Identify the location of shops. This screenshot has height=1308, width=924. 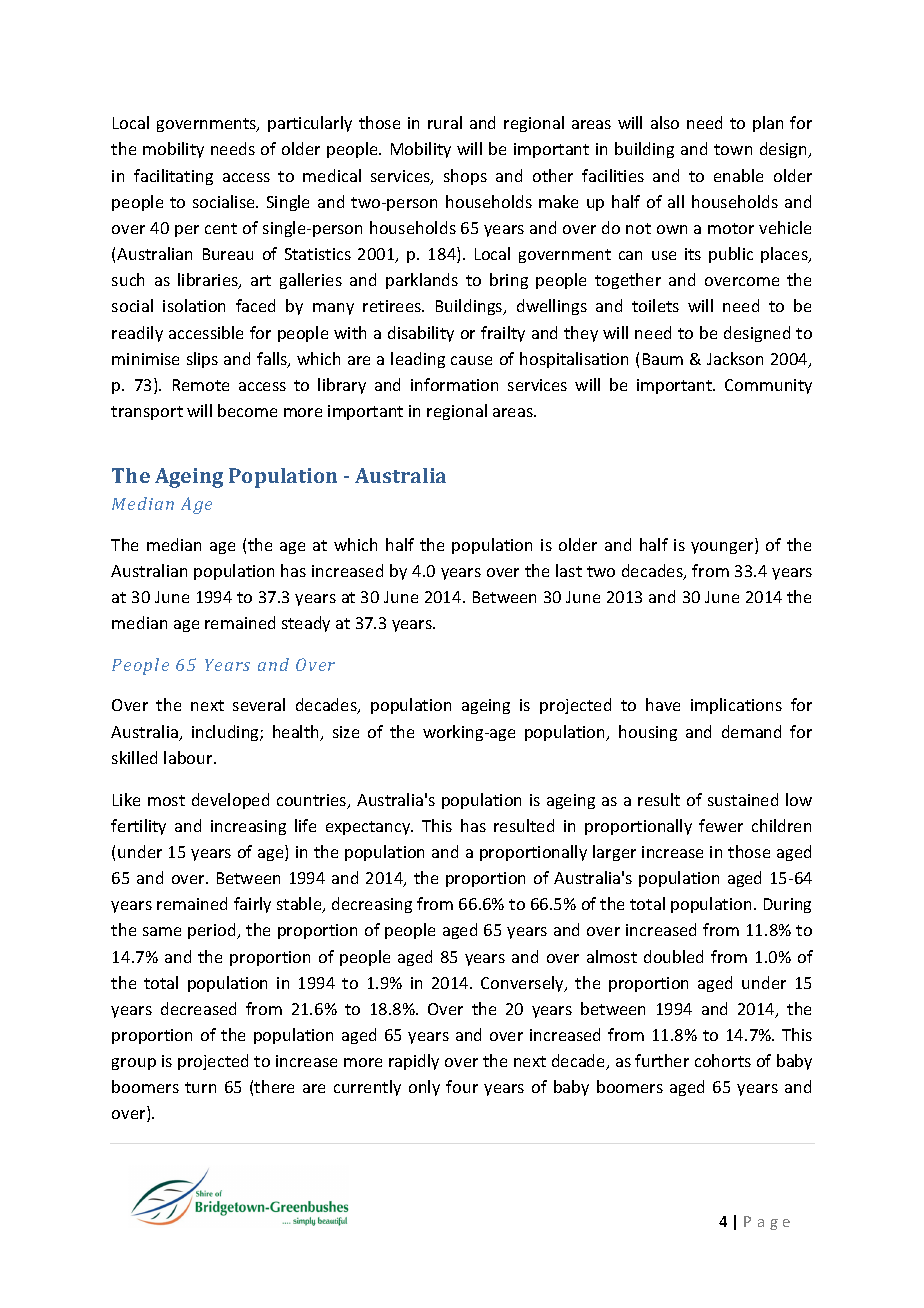
(465, 177).
